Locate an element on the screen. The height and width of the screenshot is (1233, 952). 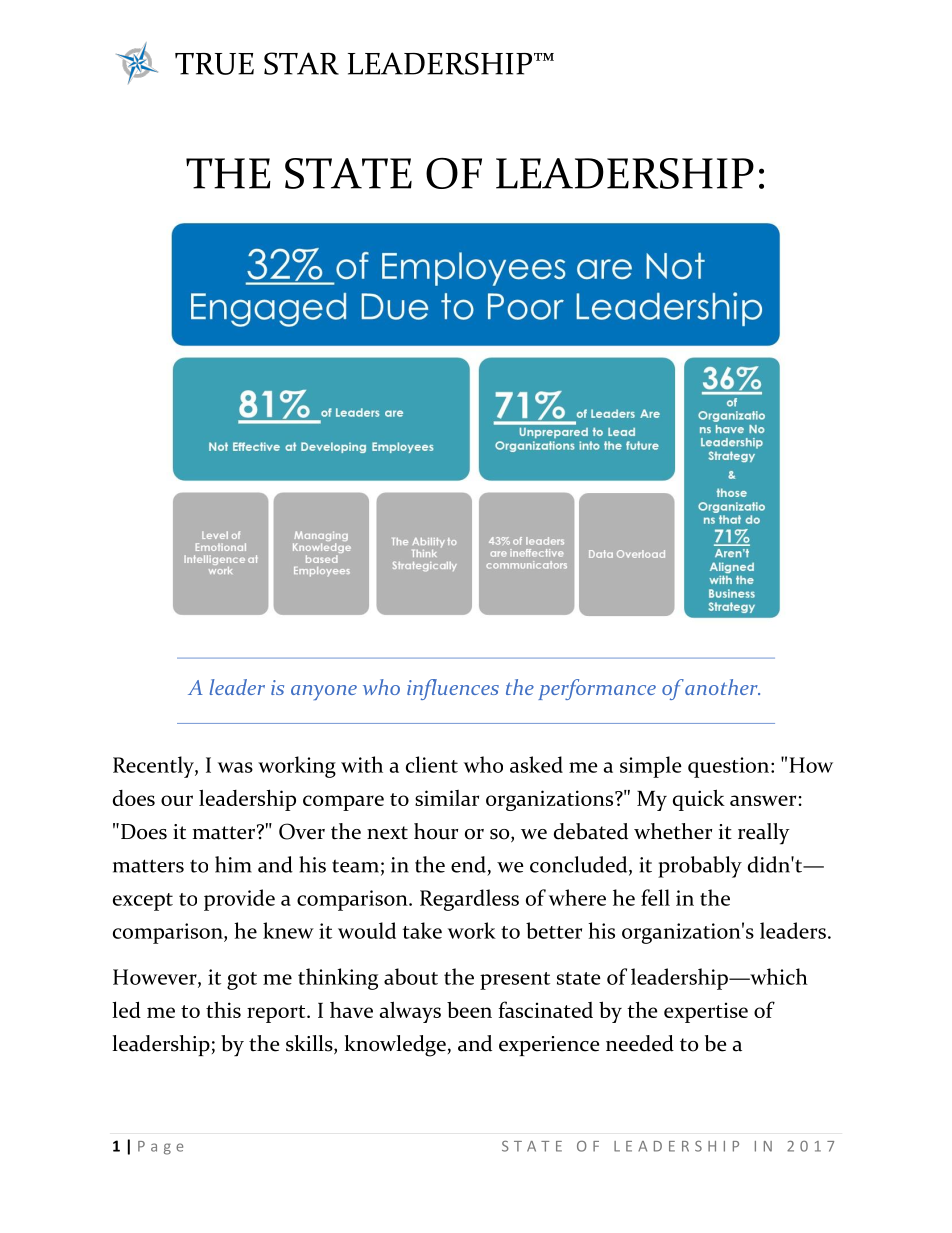
this is located at coordinates (223, 1009).
